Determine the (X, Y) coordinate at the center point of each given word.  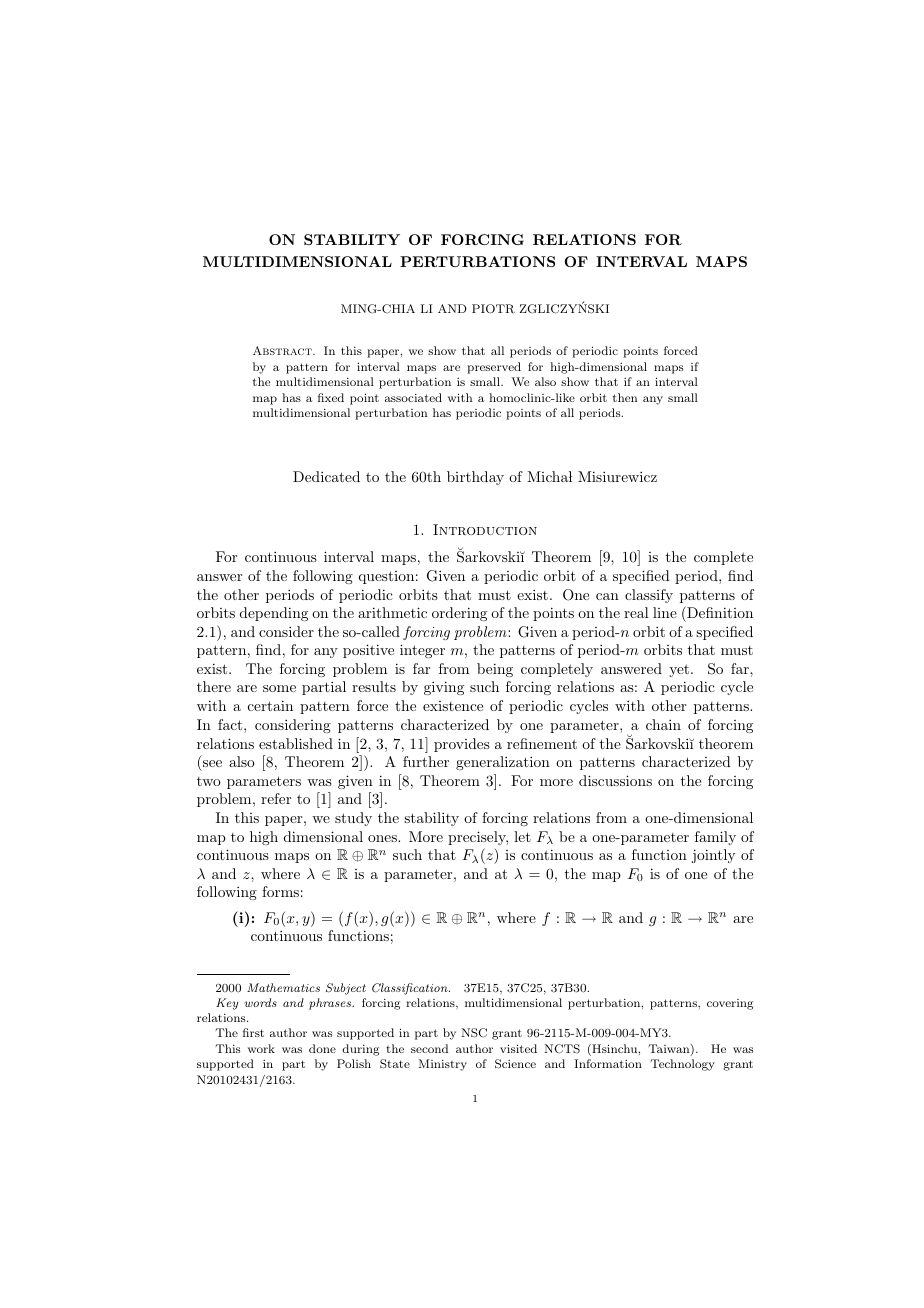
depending (274, 614)
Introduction (485, 529)
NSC (474, 1033)
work (261, 1048)
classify (649, 596)
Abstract (283, 350)
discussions (615, 780)
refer (276, 798)
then (625, 397)
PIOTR (493, 309)
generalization (503, 763)
